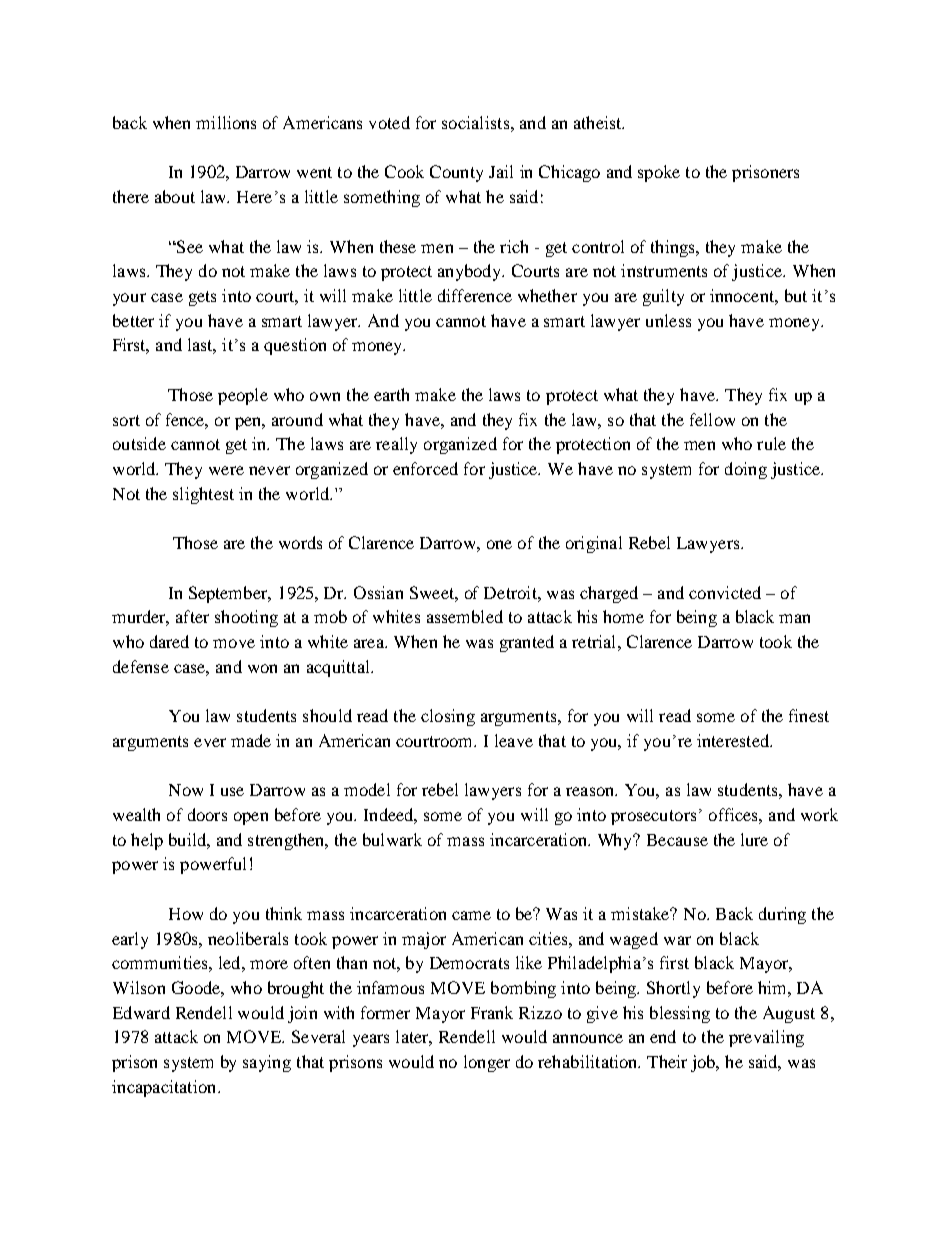 The image size is (952, 1233). What do you see at coordinates (456, 173) in the screenshot?
I see `County` at bounding box center [456, 173].
